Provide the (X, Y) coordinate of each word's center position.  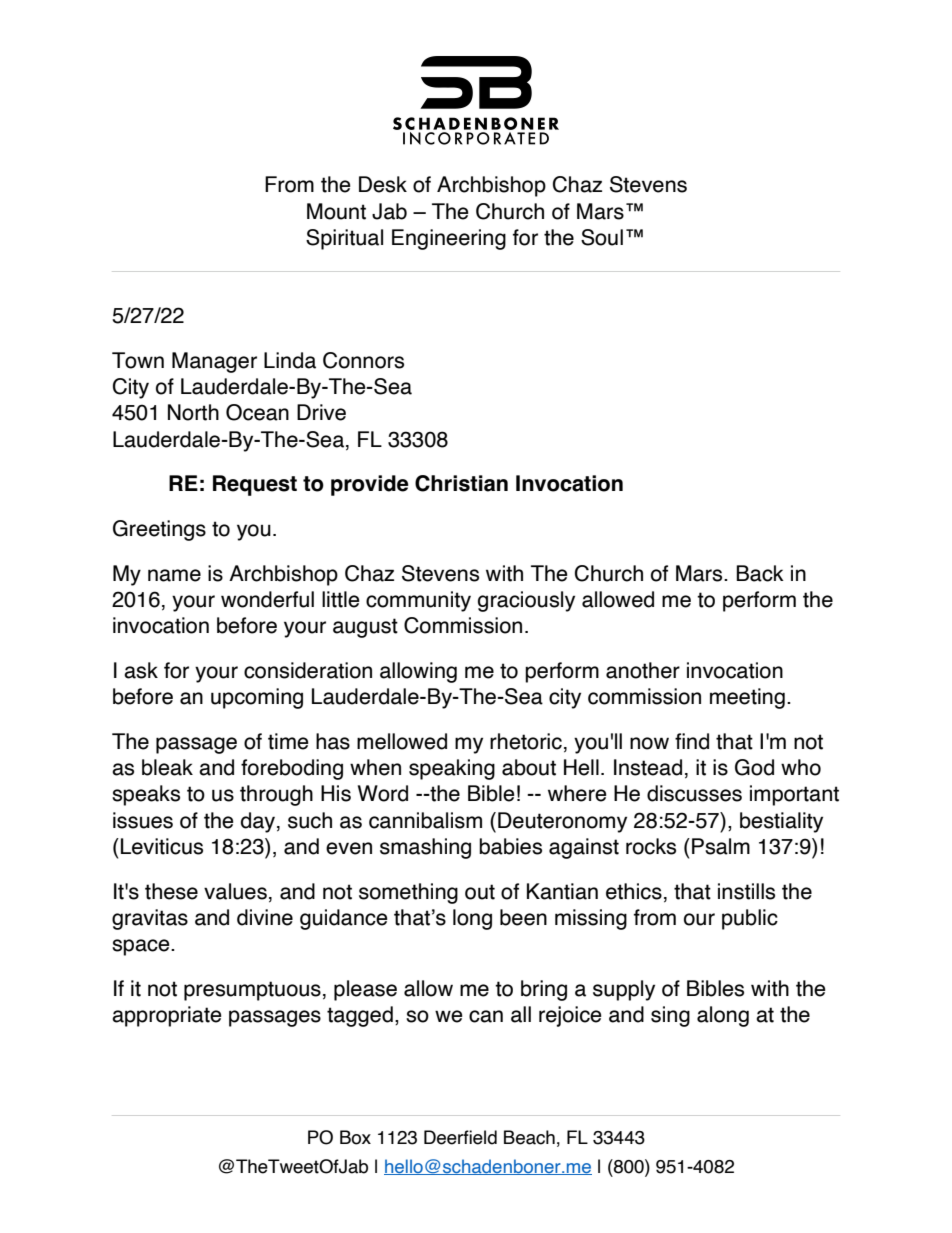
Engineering (449, 239)
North (193, 412)
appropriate (167, 1016)
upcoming (257, 698)
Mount (336, 211)
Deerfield (460, 1137)
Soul (602, 237)
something (408, 893)
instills (746, 891)
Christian (461, 483)
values (235, 891)
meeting (747, 698)
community (418, 601)
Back (760, 573)
